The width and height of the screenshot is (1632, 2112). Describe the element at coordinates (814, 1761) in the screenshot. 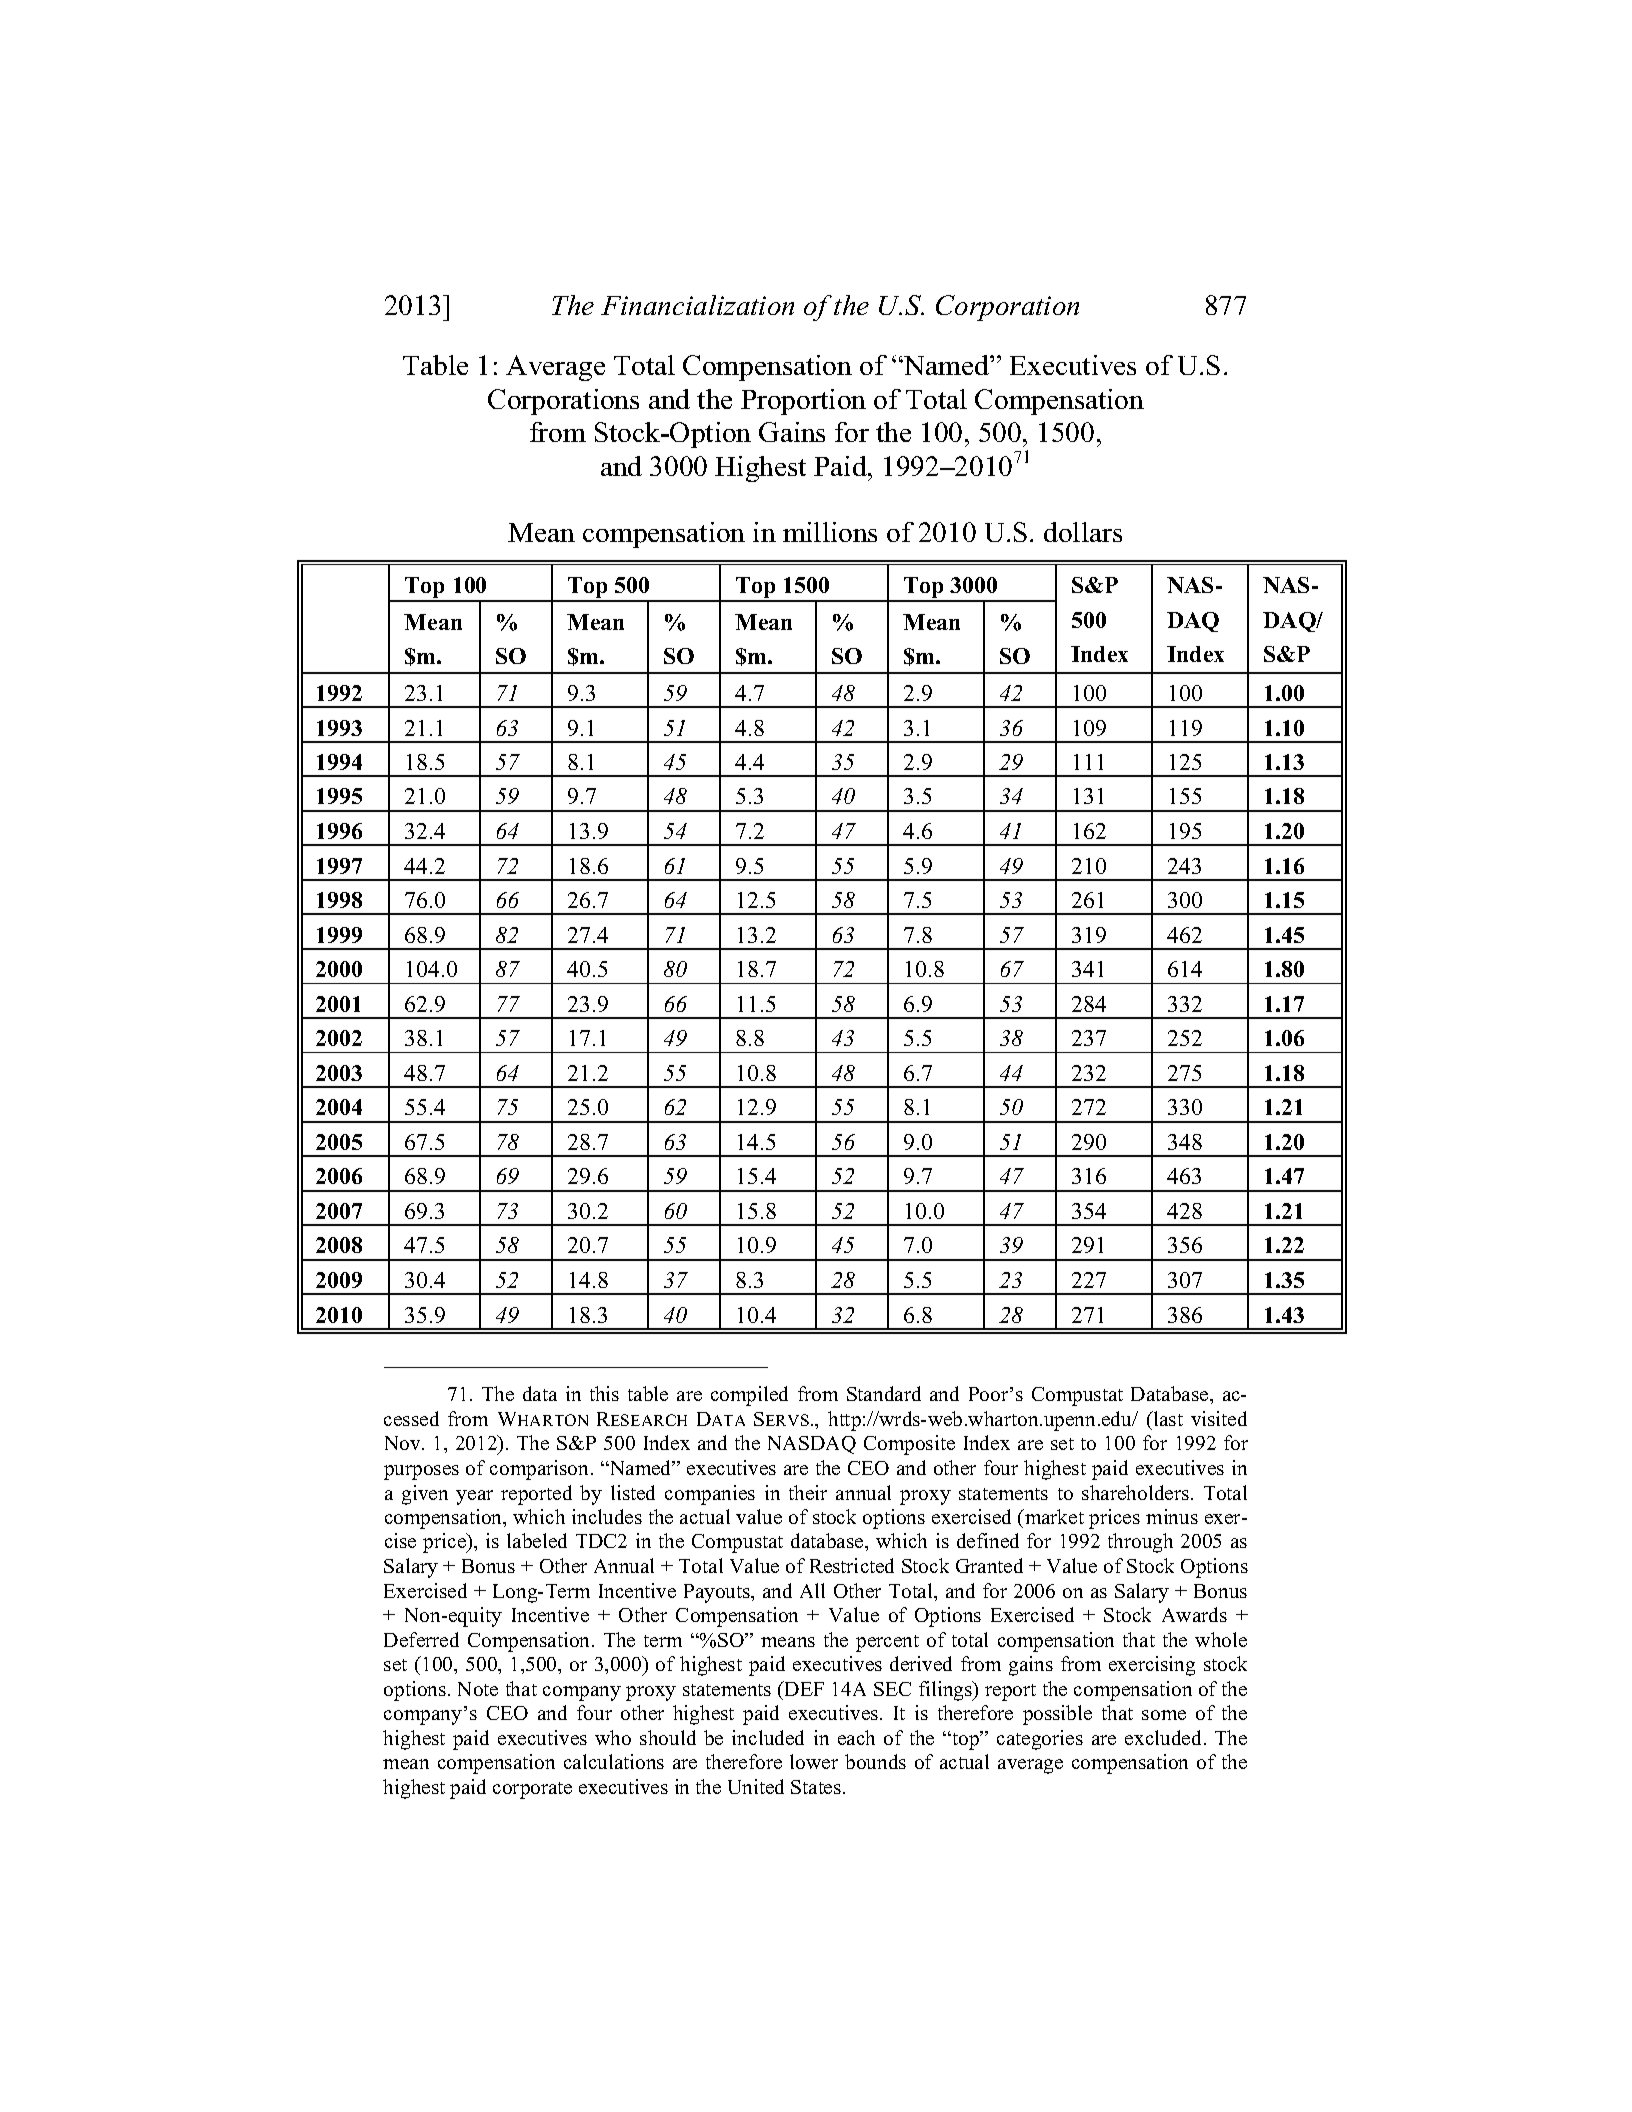

I see `lower` at that location.
